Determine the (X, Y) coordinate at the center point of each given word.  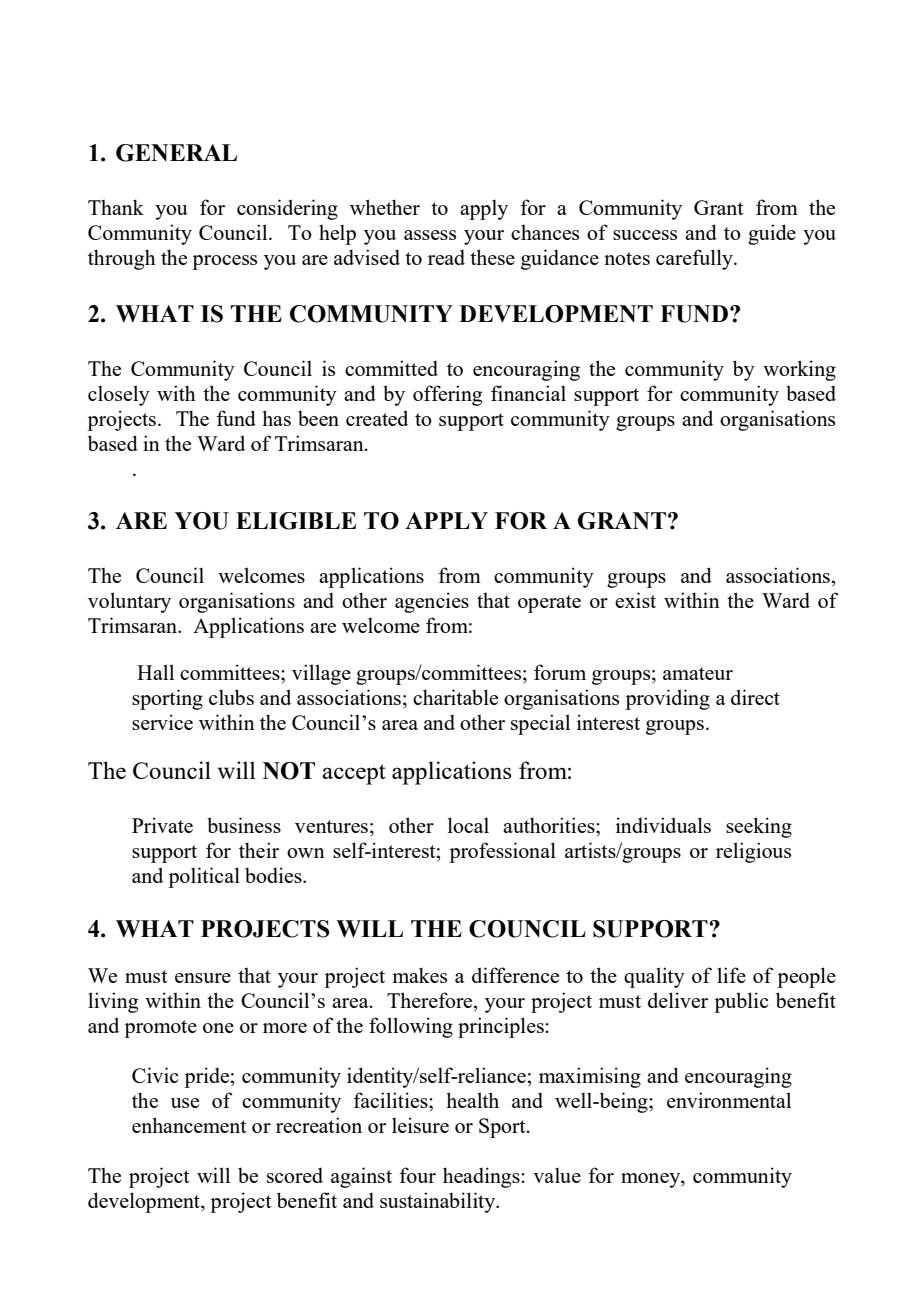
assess (430, 235)
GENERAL (176, 153)
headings (481, 1177)
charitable (455, 697)
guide (772, 234)
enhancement (189, 1125)
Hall (155, 672)
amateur (698, 673)
